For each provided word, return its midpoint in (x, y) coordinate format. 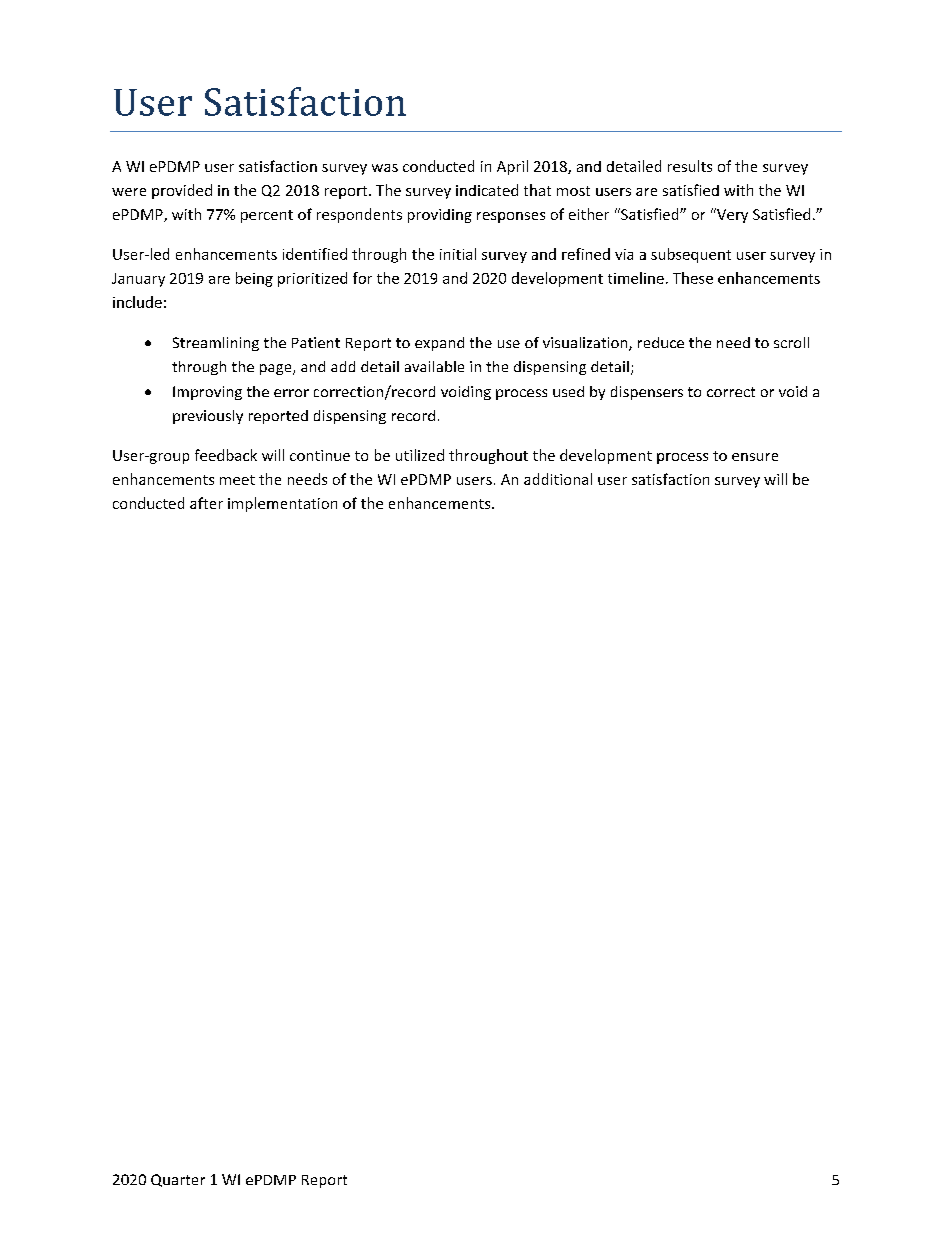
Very (731, 215)
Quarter (178, 1180)
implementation (282, 504)
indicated (487, 190)
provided (182, 191)
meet (237, 480)
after (206, 503)
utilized (420, 455)
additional (558, 479)
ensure (755, 457)
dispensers (647, 393)
